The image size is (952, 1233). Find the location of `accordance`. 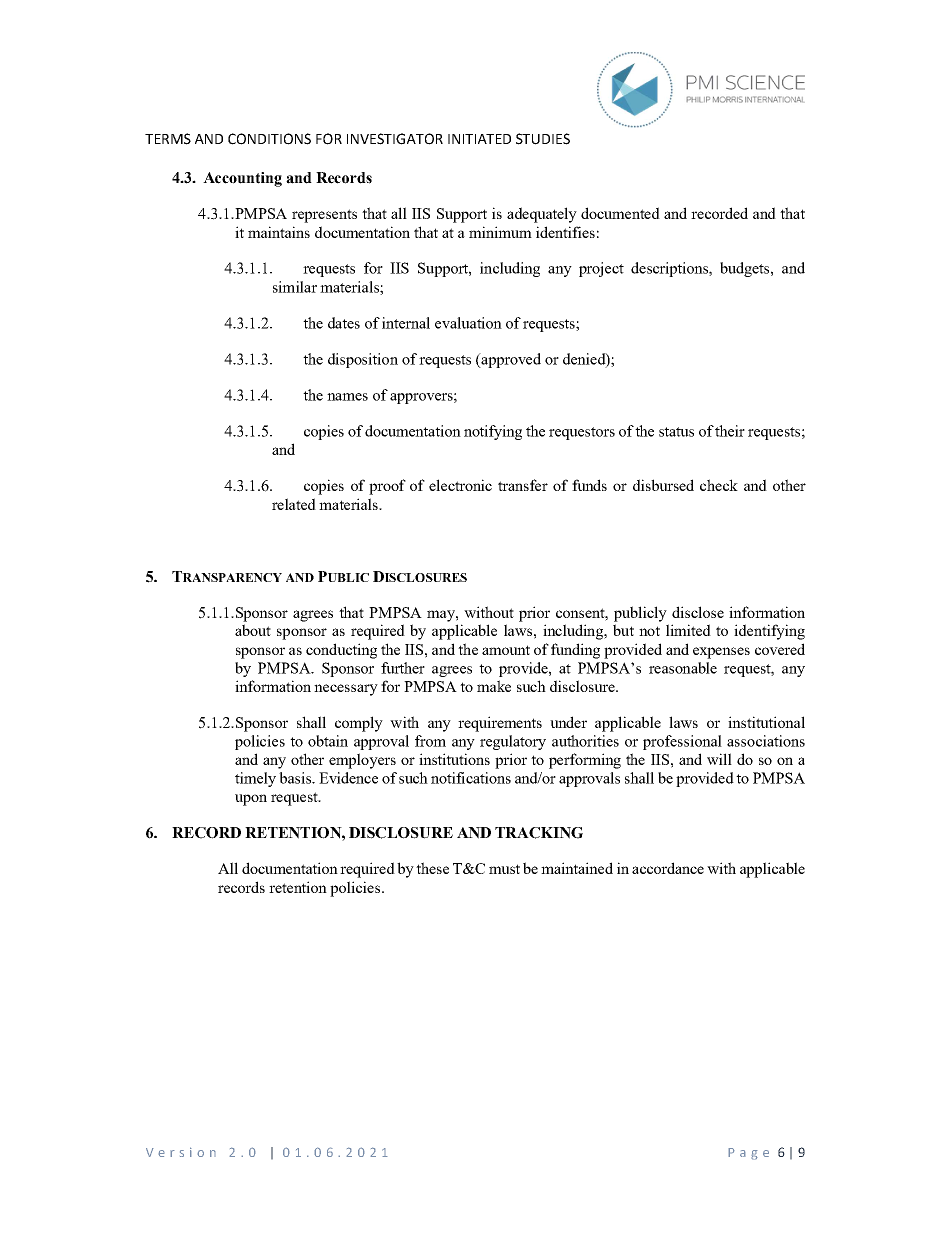

accordance is located at coordinates (668, 868).
